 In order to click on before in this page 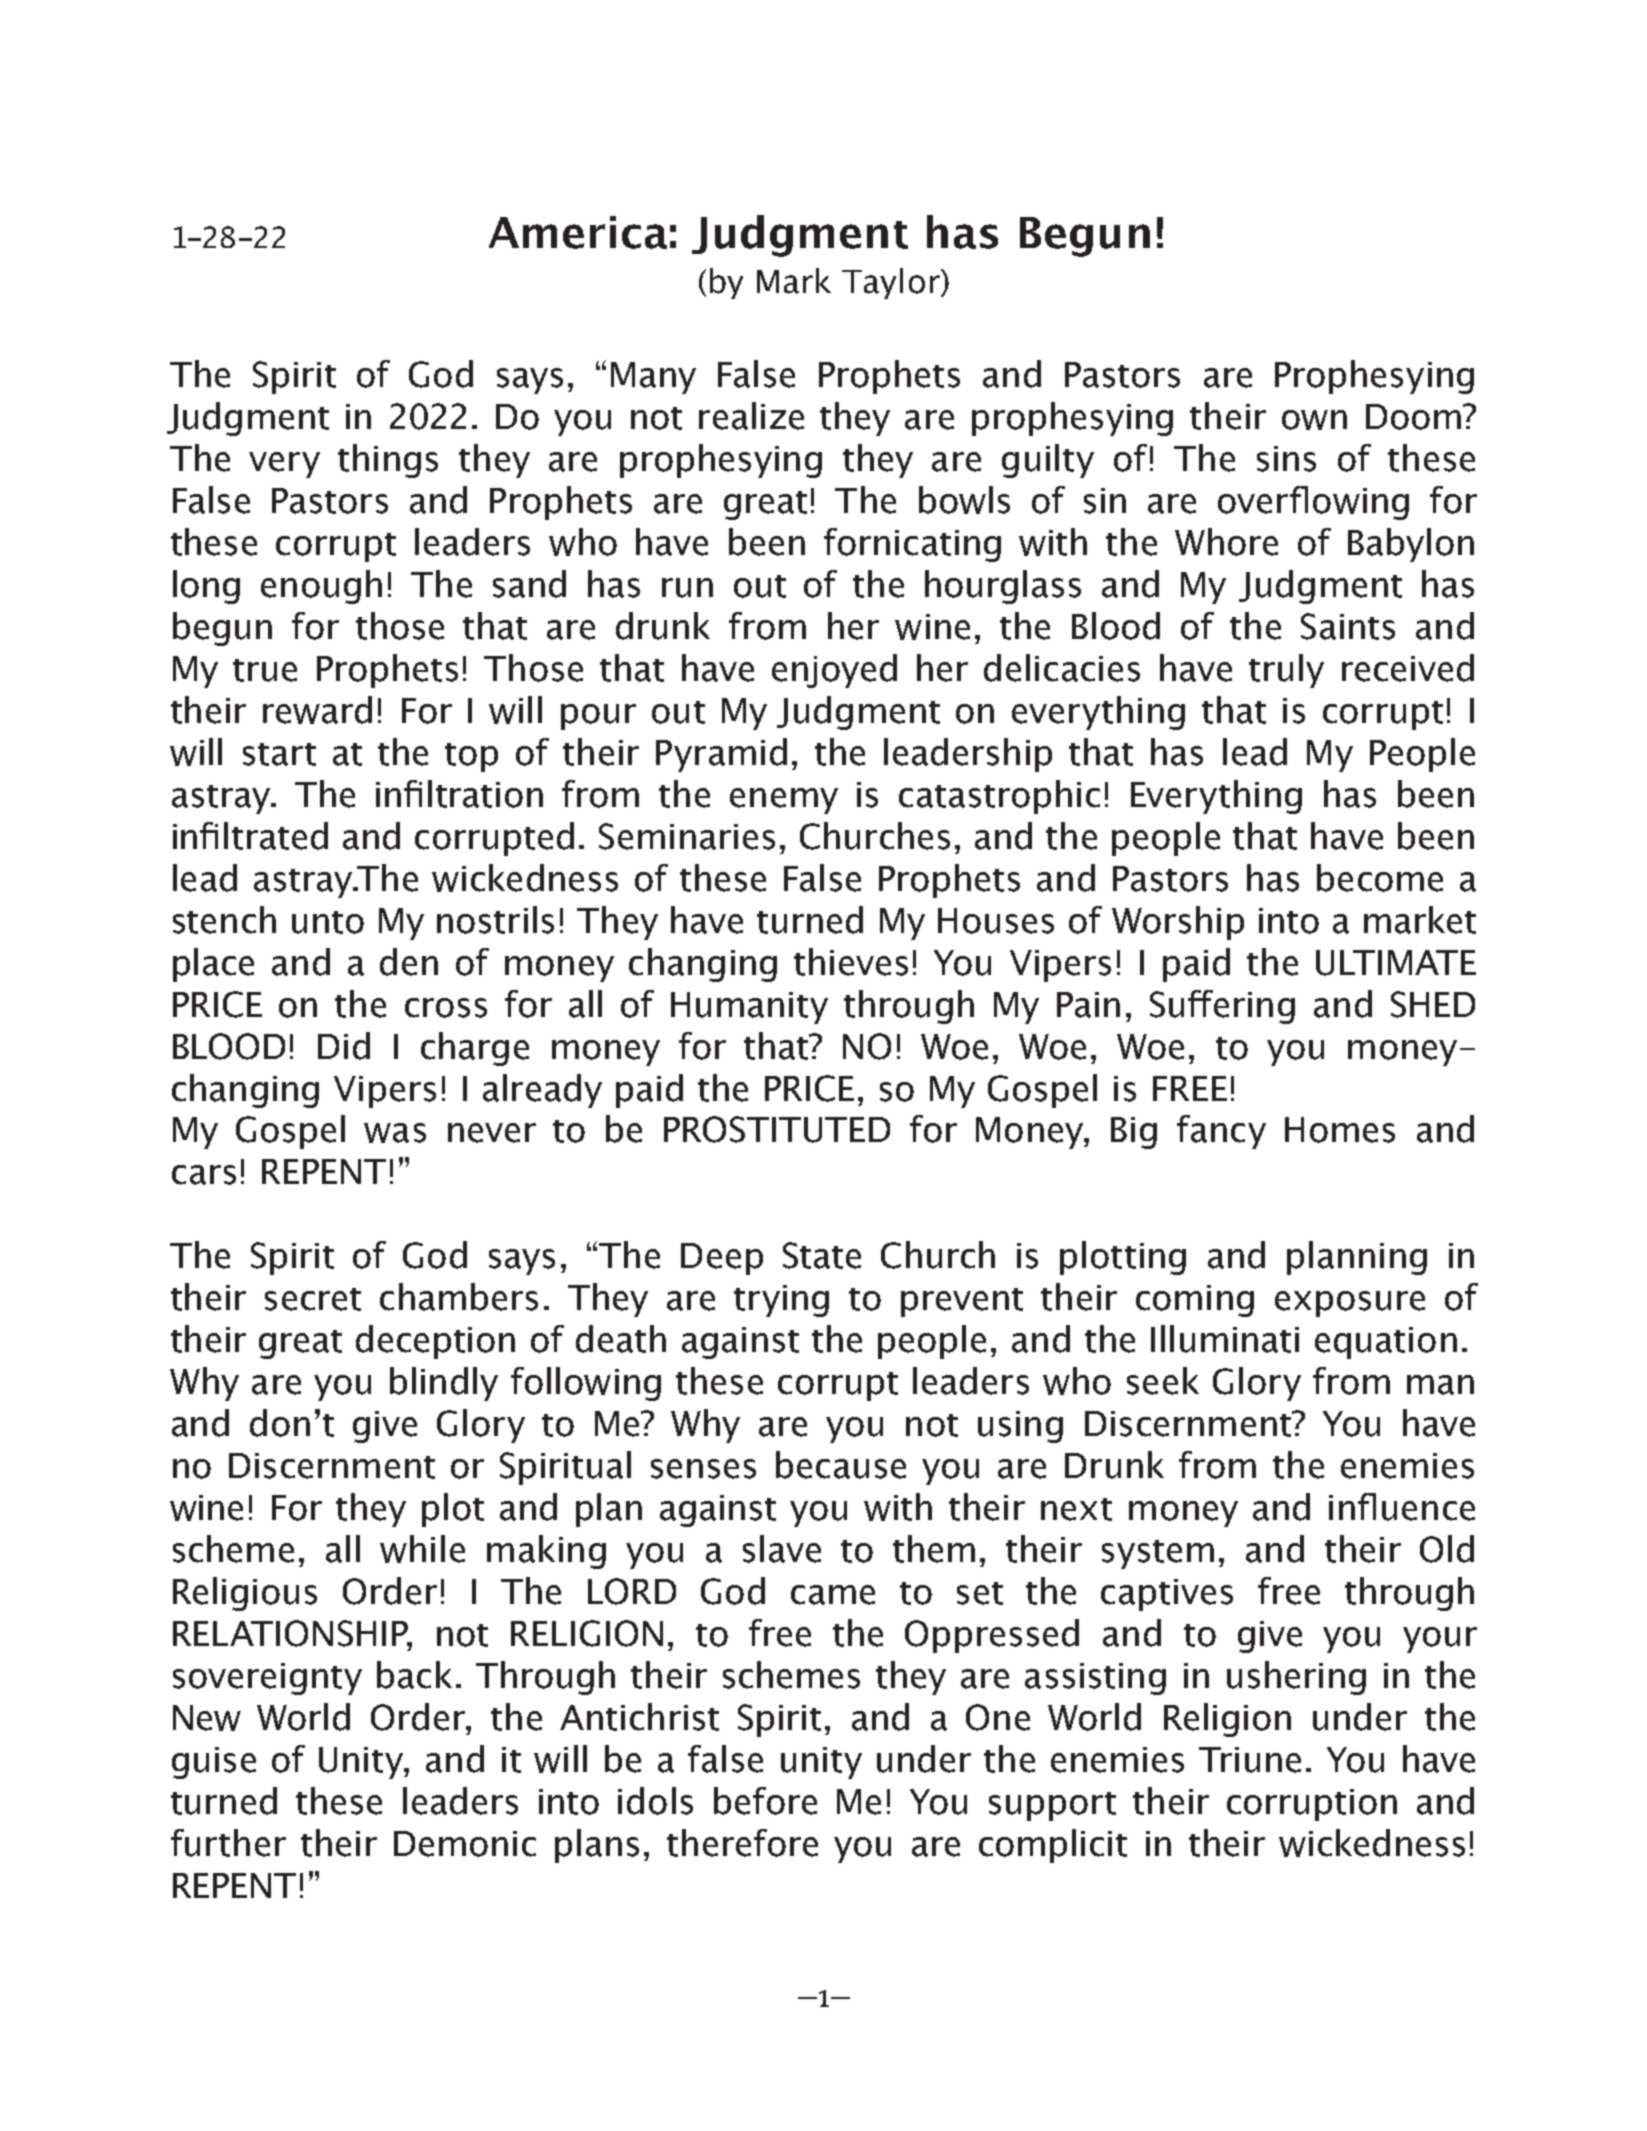, I will do `click(765, 1801)`.
